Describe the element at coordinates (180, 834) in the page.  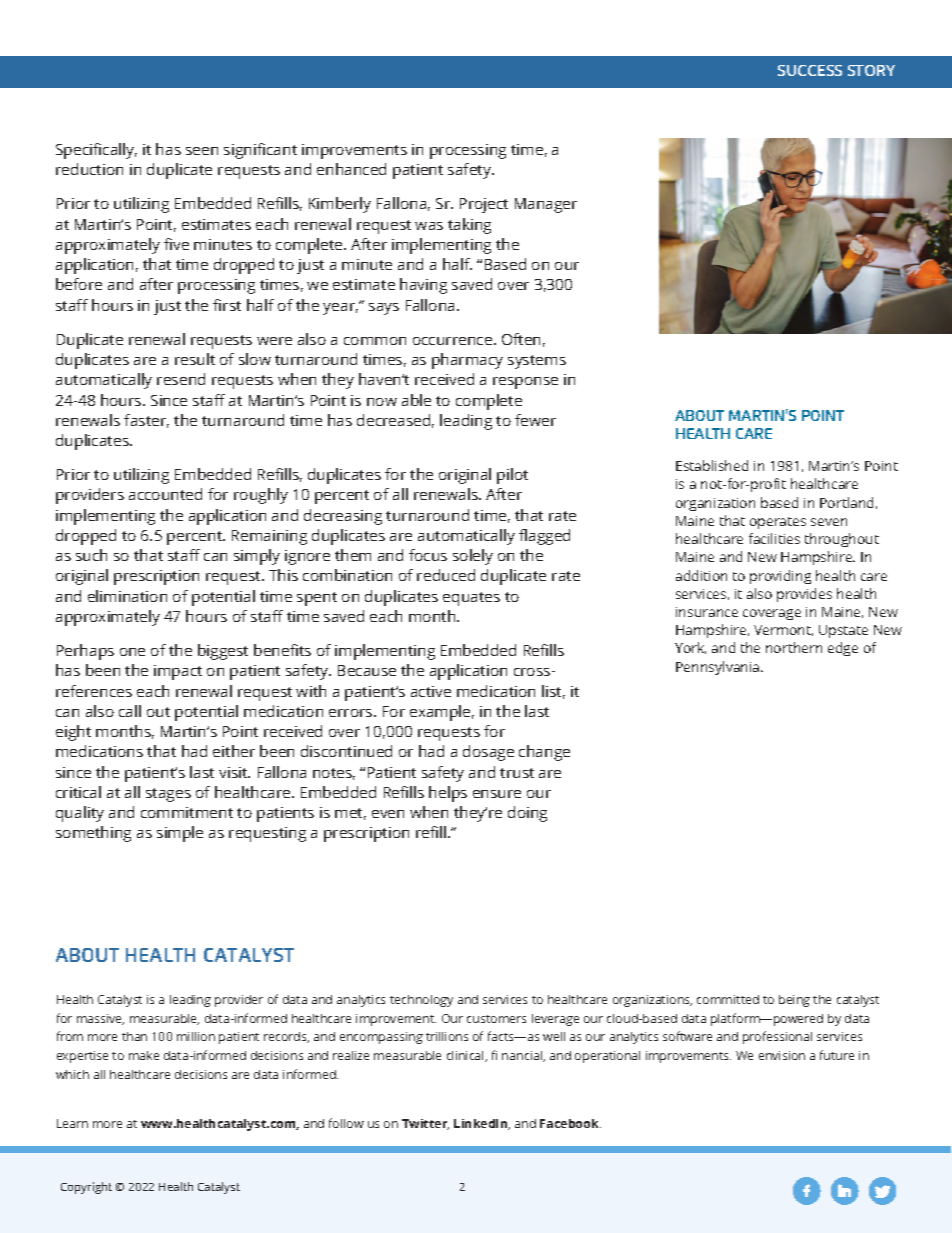
I see `simple` at that location.
